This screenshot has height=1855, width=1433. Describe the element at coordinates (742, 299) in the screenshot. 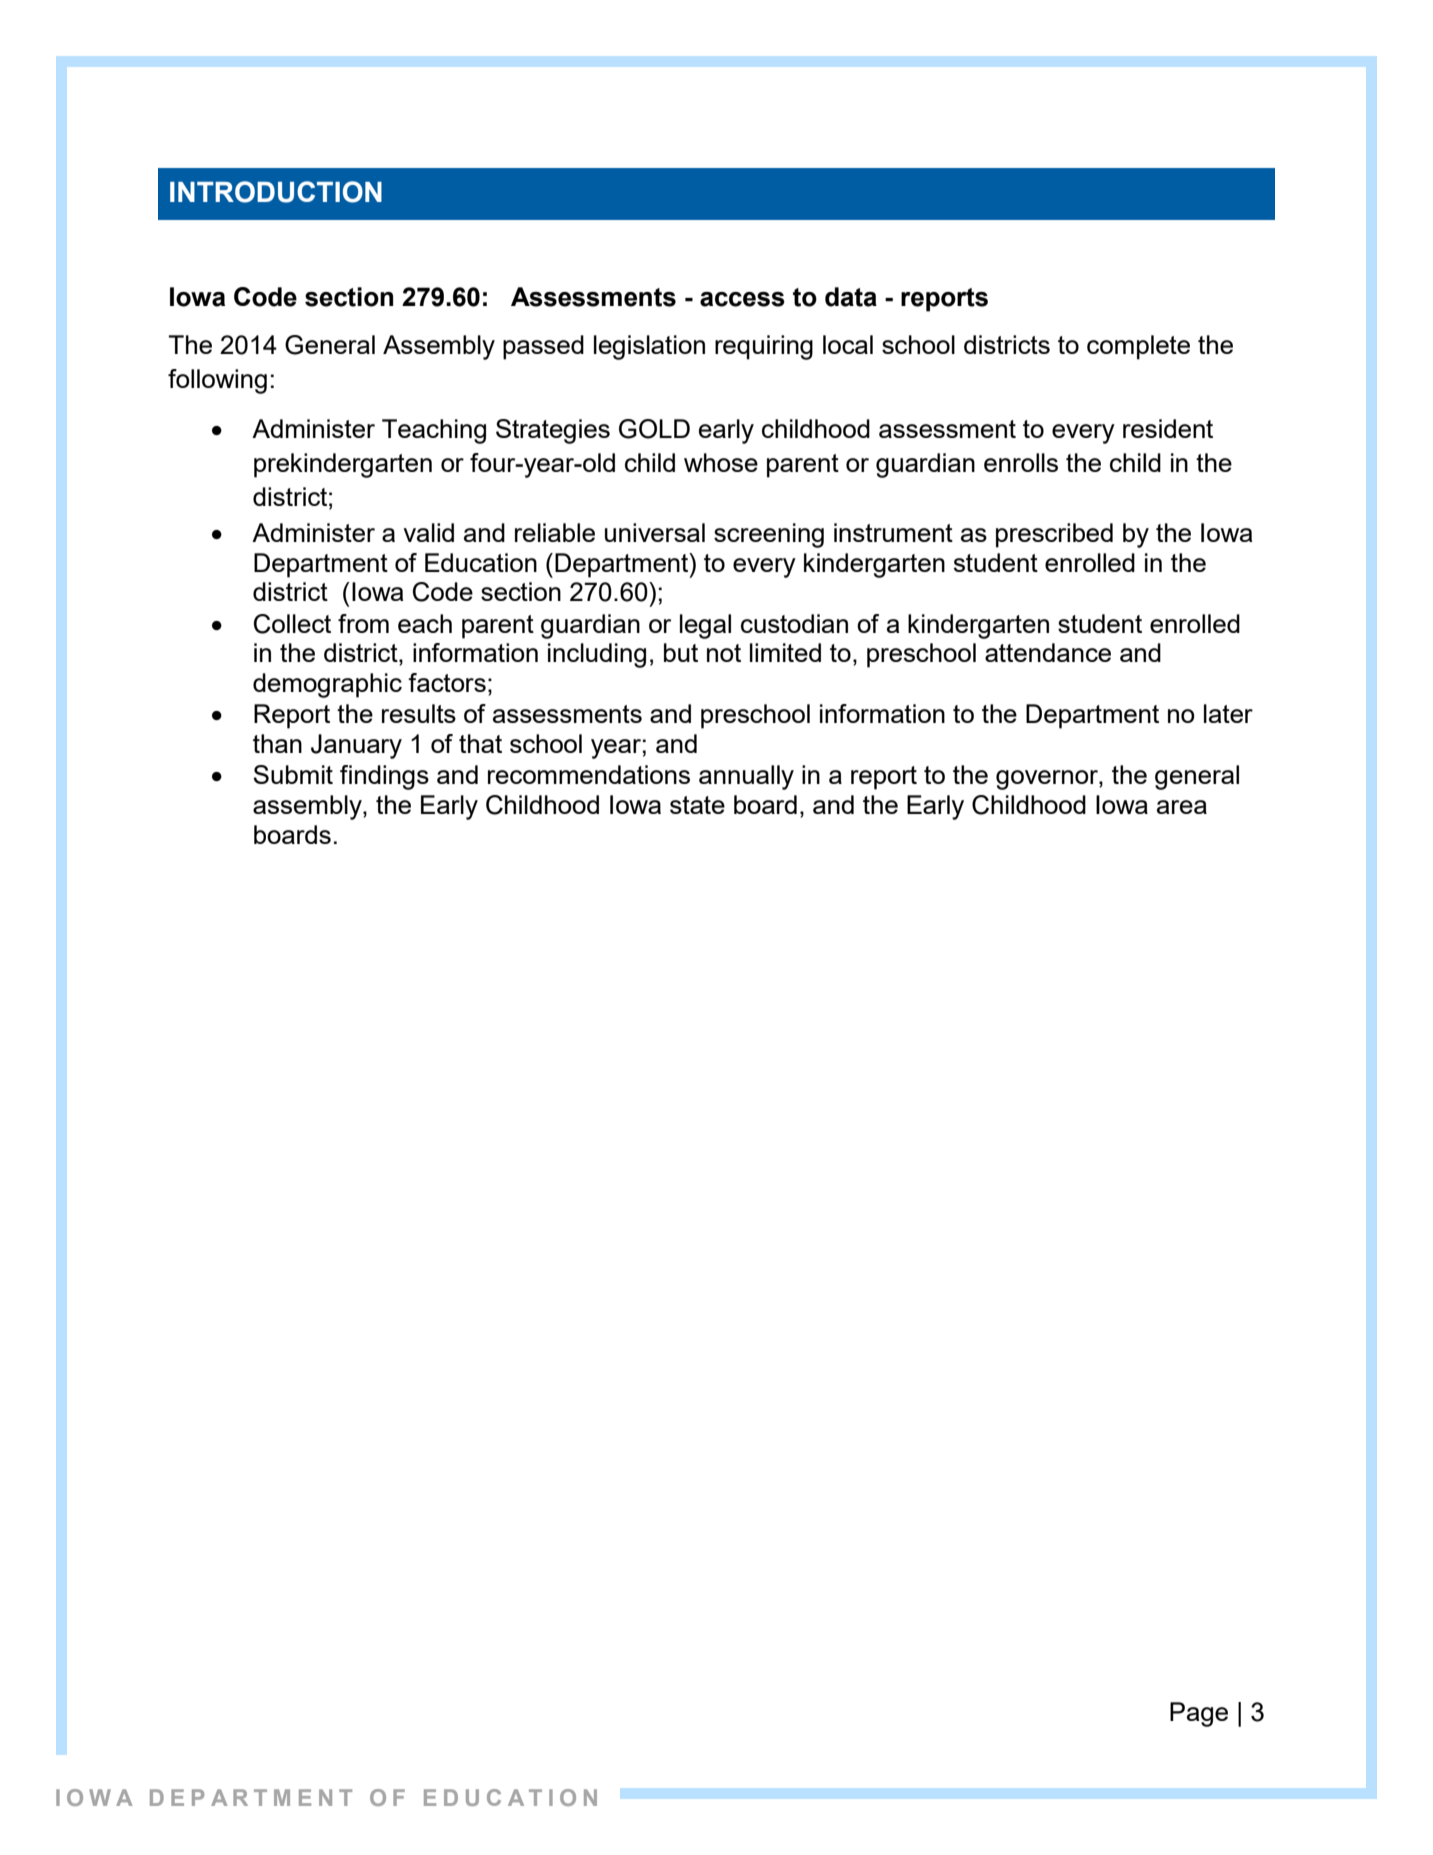

I see `access` at that location.
